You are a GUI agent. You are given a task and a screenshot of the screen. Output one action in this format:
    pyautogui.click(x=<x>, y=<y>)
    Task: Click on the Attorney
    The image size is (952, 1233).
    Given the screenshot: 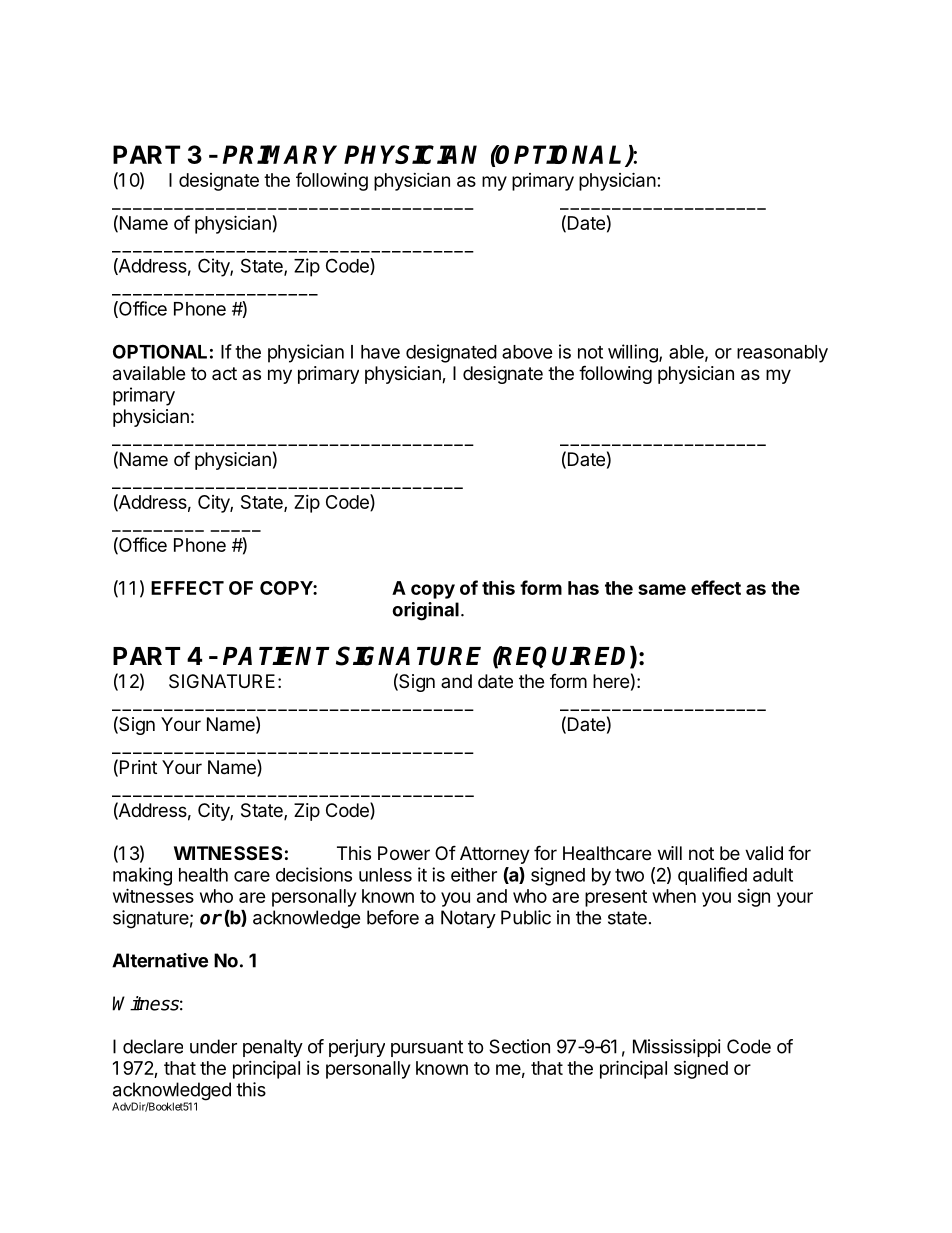 What is the action you would take?
    pyautogui.click(x=495, y=855)
